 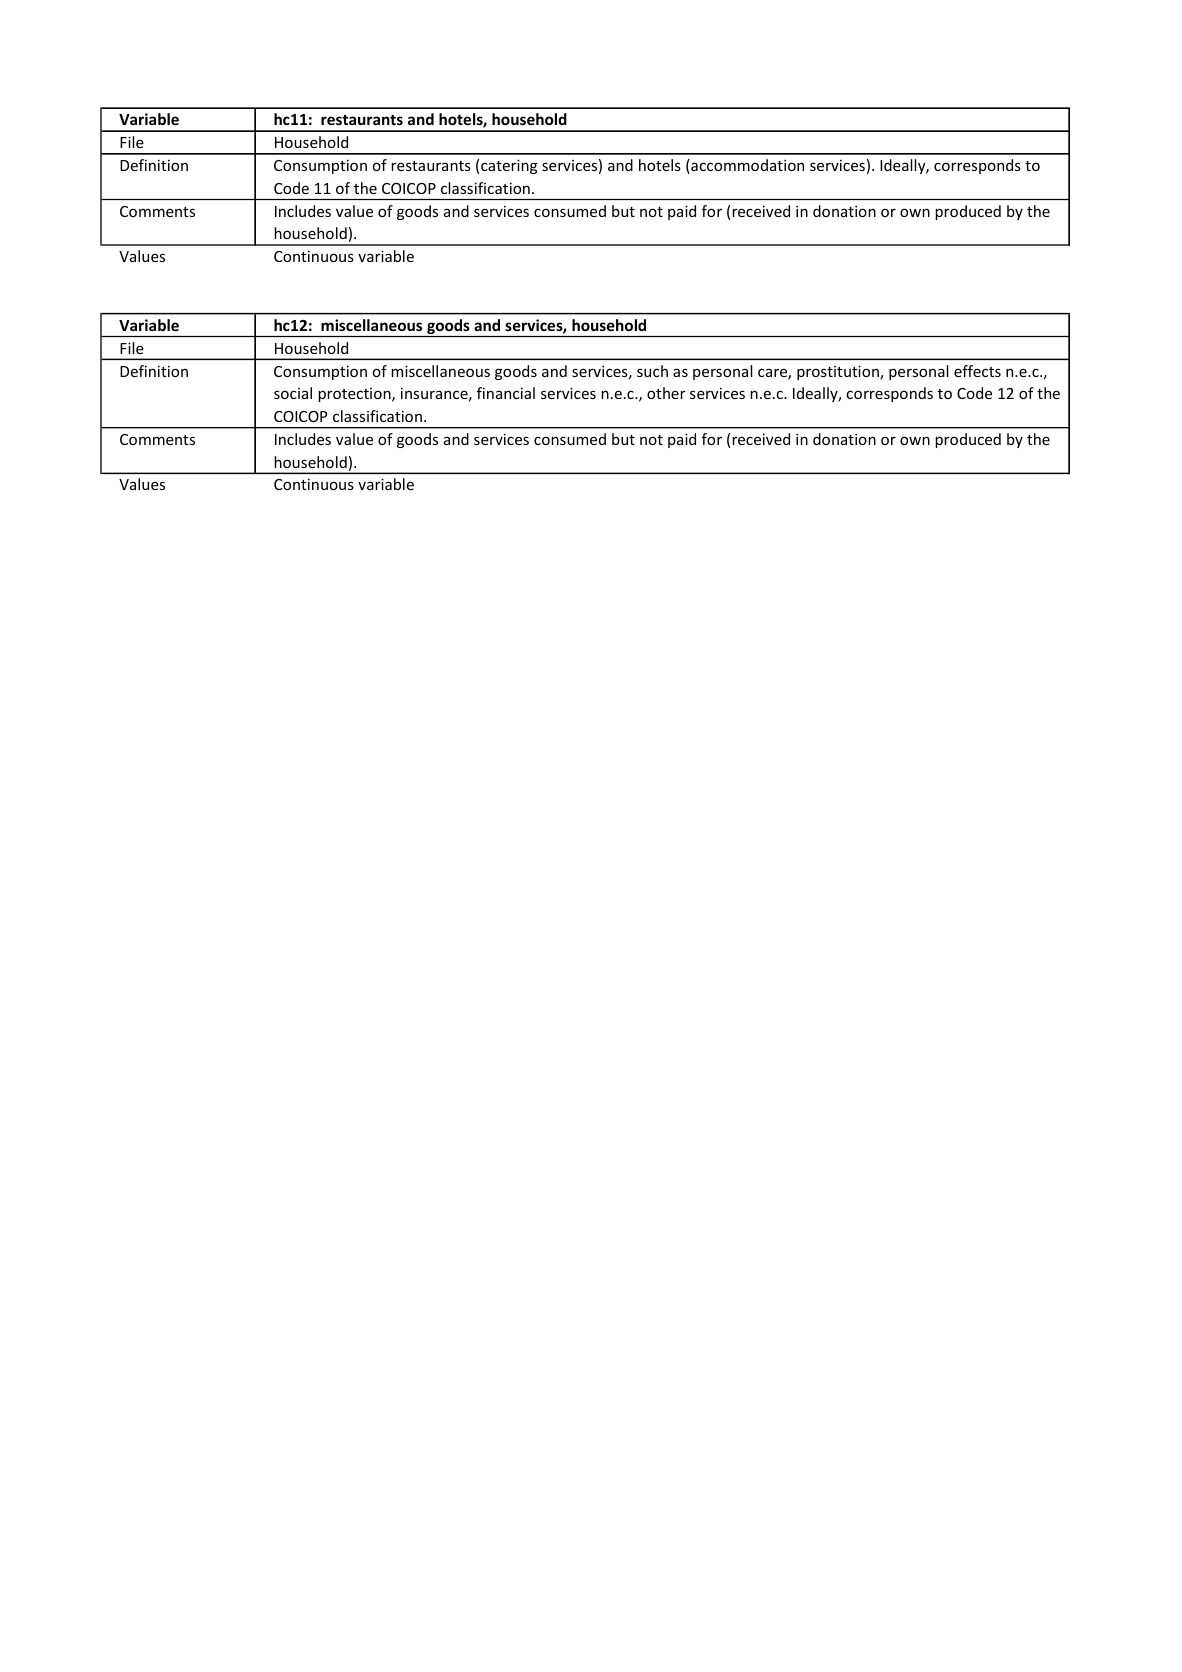 What do you see at coordinates (666, 393) in the page?
I see `other` at bounding box center [666, 393].
